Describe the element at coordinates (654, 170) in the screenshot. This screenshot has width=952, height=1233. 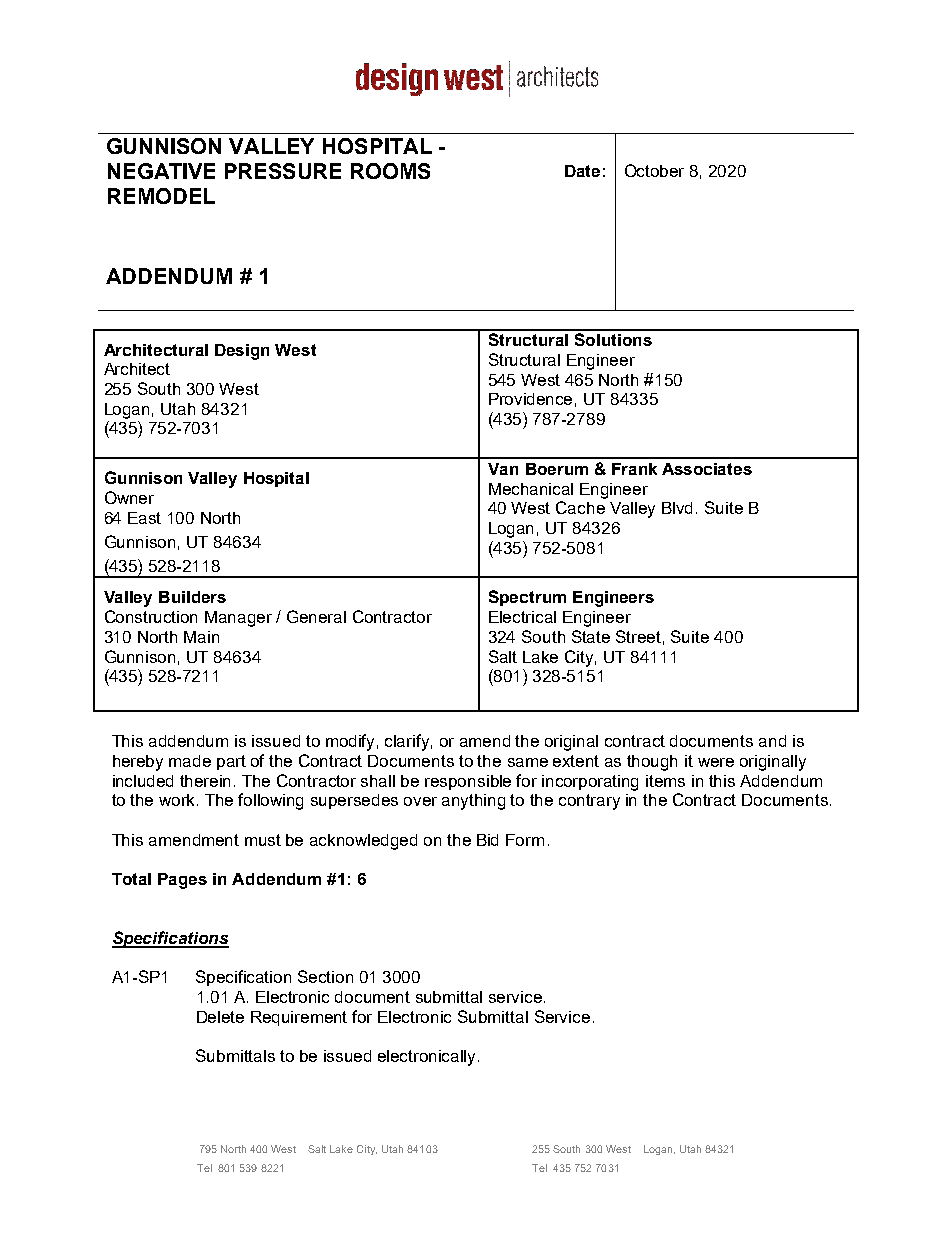
I see `October` at that location.
